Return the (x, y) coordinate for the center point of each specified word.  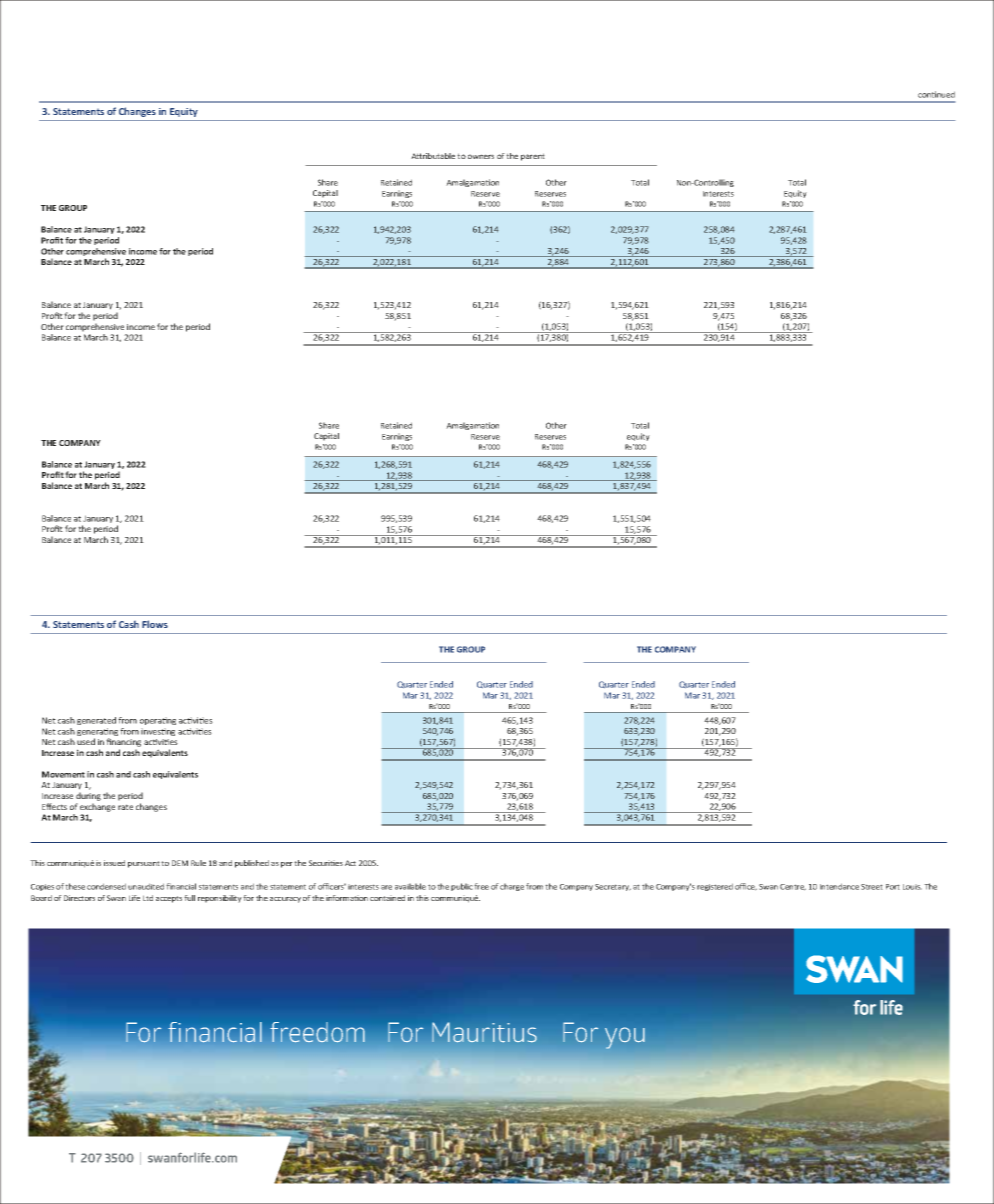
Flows (155, 624)
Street (872, 887)
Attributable (433, 156)
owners (481, 156)
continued (936, 94)
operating (158, 721)
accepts (169, 899)
